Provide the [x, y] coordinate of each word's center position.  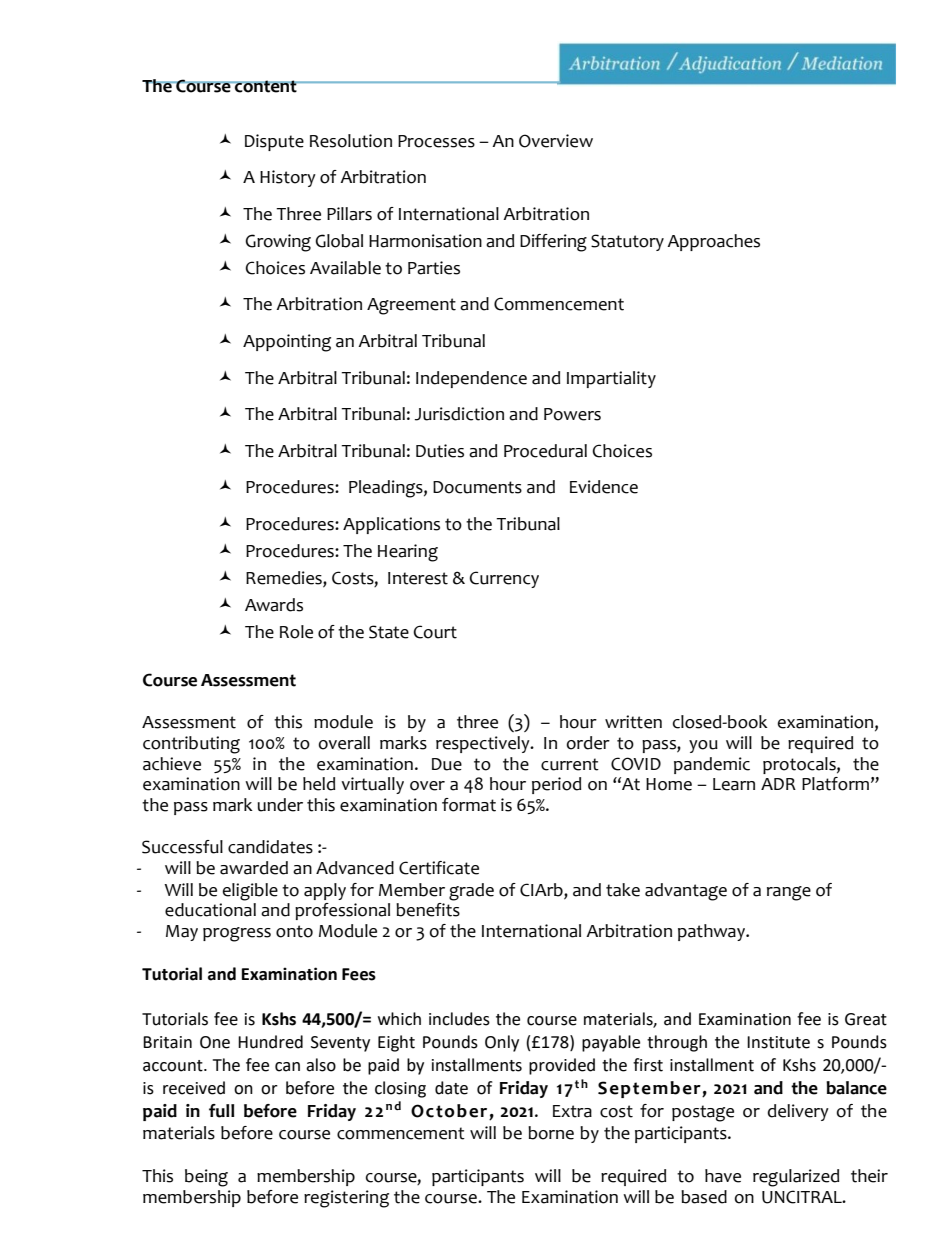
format [469, 805]
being [206, 1178]
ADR [778, 784]
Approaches [713, 242]
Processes [436, 141]
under [280, 805]
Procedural [545, 451]
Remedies [285, 579]
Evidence [604, 487]
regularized [796, 1178]
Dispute [274, 142]
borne [551, 1133]
